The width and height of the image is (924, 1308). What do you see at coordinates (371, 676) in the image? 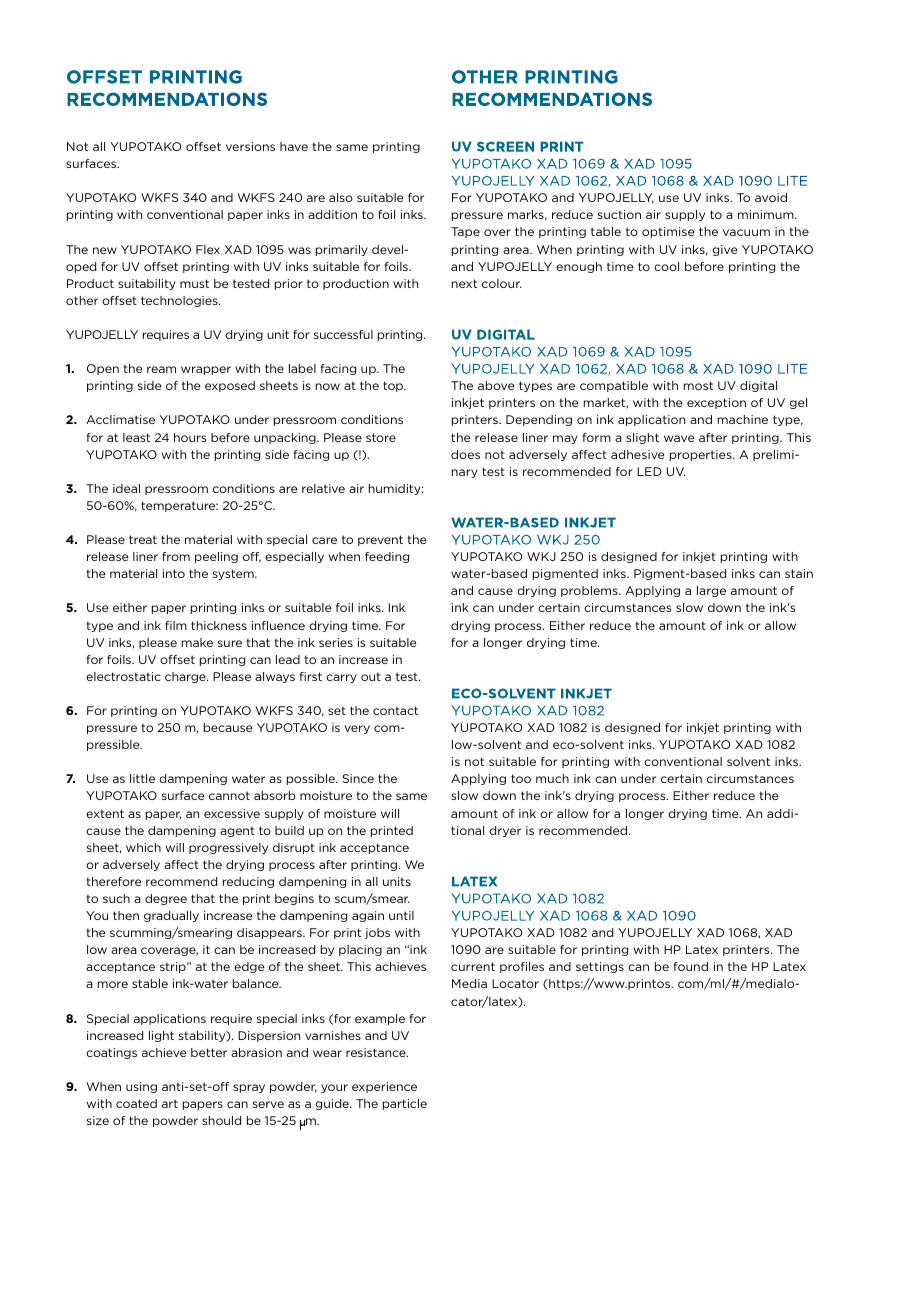
I see `out` at bounding box center [371, 676].
